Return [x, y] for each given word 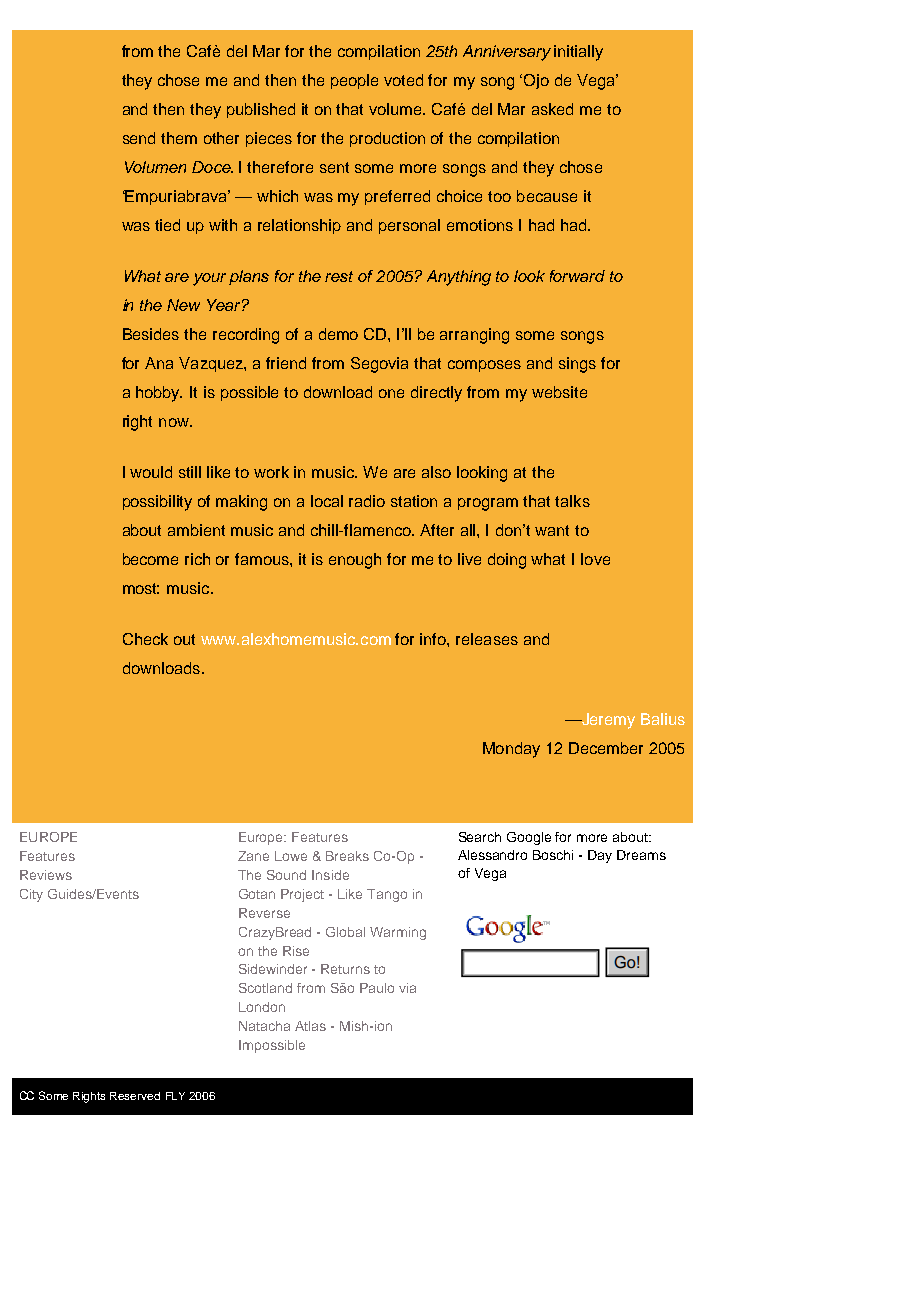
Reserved [135, 1096]
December [606, 748]
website [559, 392]
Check [145, 639]
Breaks [347, 856]
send [139, 138]
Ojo [536, 81]
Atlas [310, 1026]
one [391, 393]
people [354, 81]
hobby [159, 394]
